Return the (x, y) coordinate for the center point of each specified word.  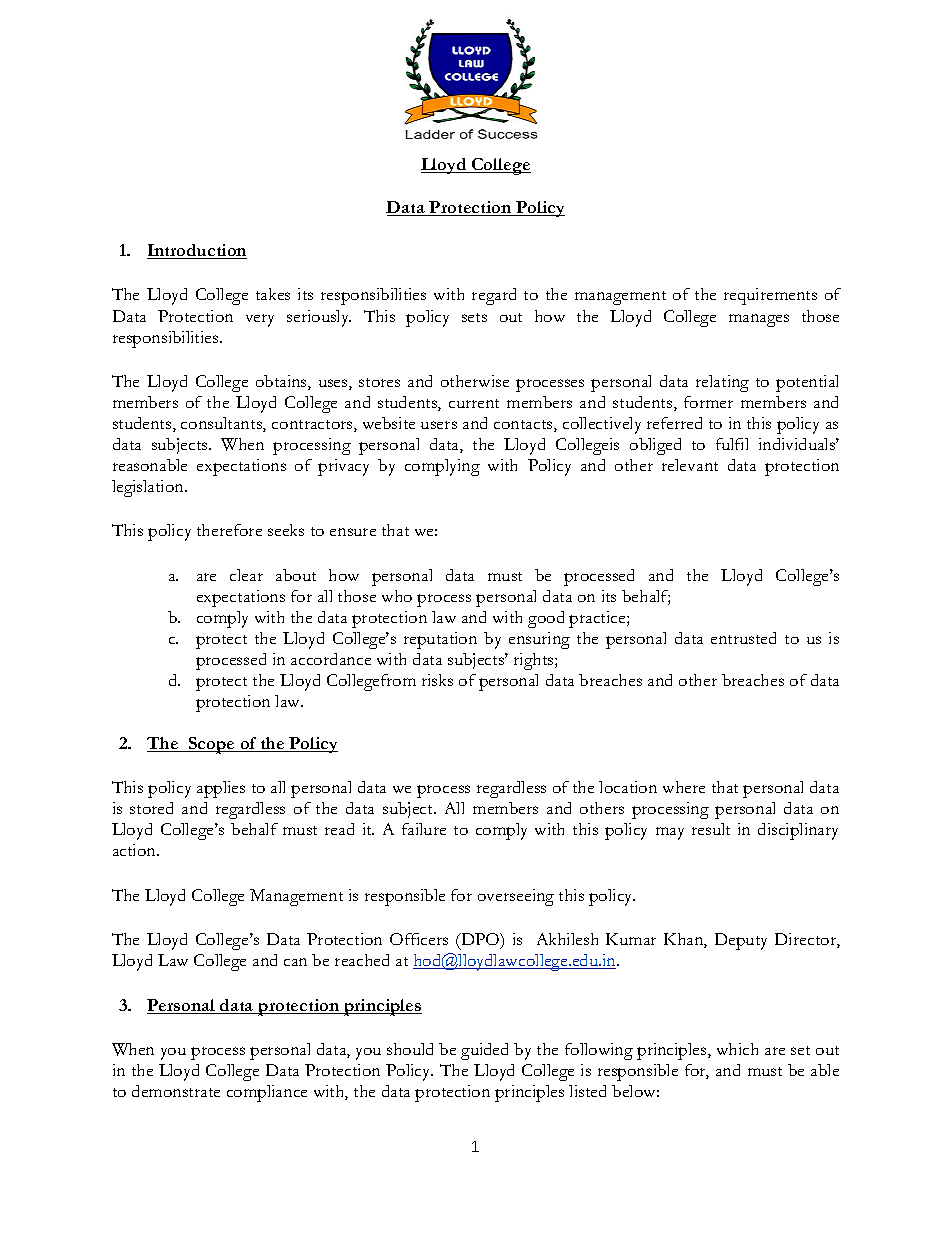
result (711, 829)
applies (221, 789)
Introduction (197, 251)
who (397, 596)
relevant (690, 465)
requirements (770, 296)
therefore (229, 530)
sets (474, 317)
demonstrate (176, 1091)
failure (424, 829)
